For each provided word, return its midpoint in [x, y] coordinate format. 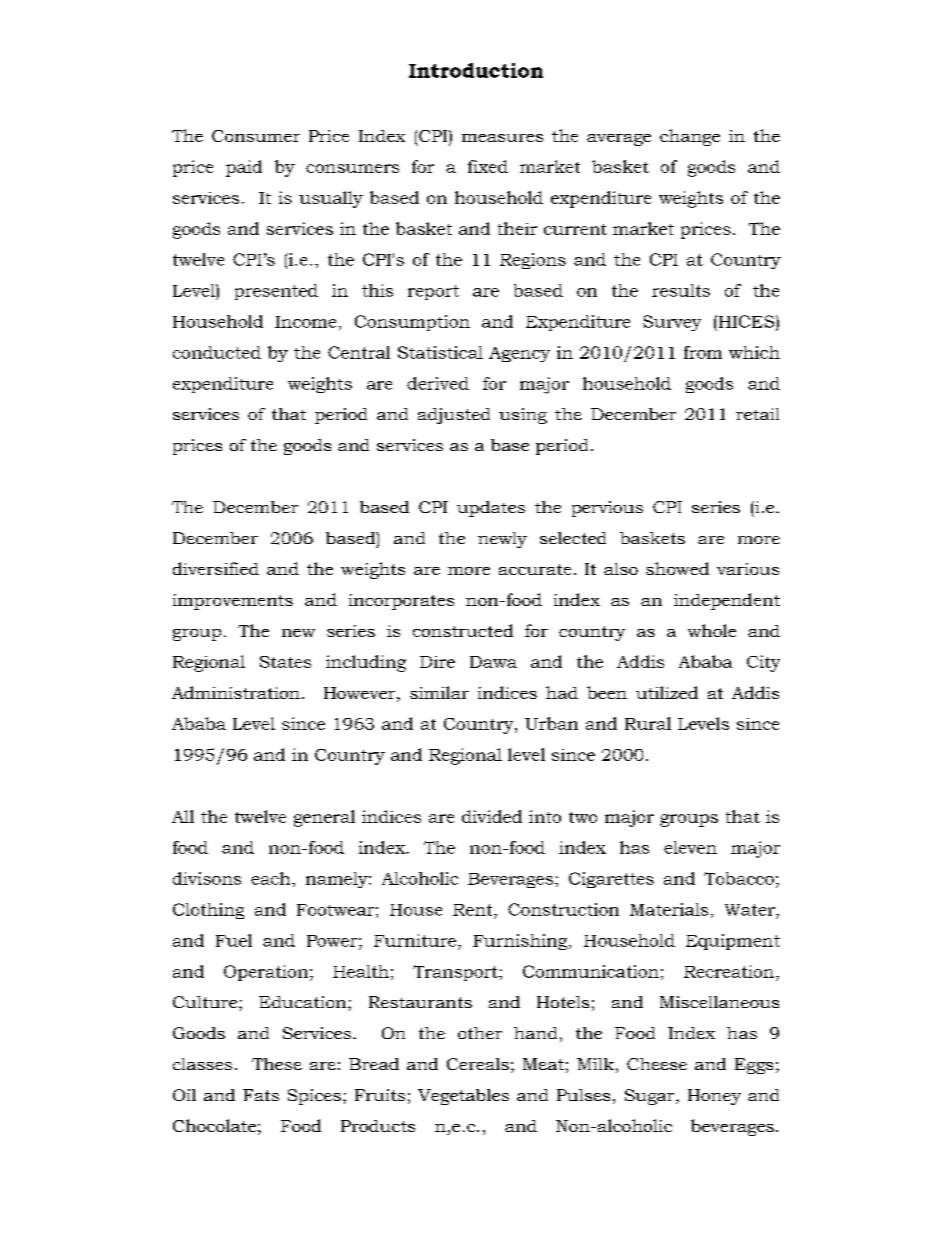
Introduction [476, 70]
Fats [261, 1095]
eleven [690, 847]
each [272, 878]
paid [244, 168]
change [690, 137]
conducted [217, 352]
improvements [233, 602]
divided [492, 816]
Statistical [440, 352]
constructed [463, 630]
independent [727, 601]
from [703, 352]
